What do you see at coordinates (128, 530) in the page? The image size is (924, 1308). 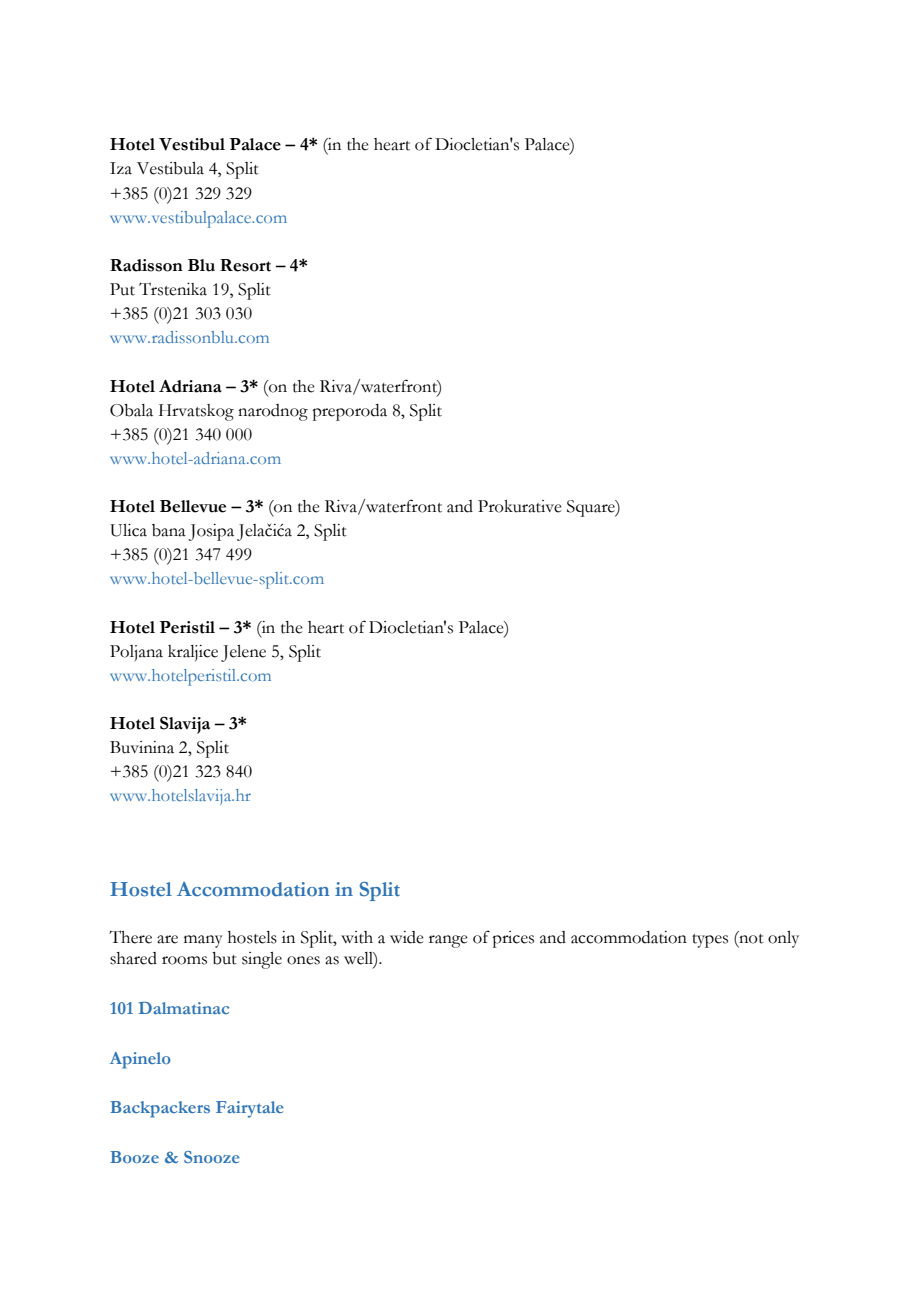 I see `Ulica` at bounding box center [128, 530].
